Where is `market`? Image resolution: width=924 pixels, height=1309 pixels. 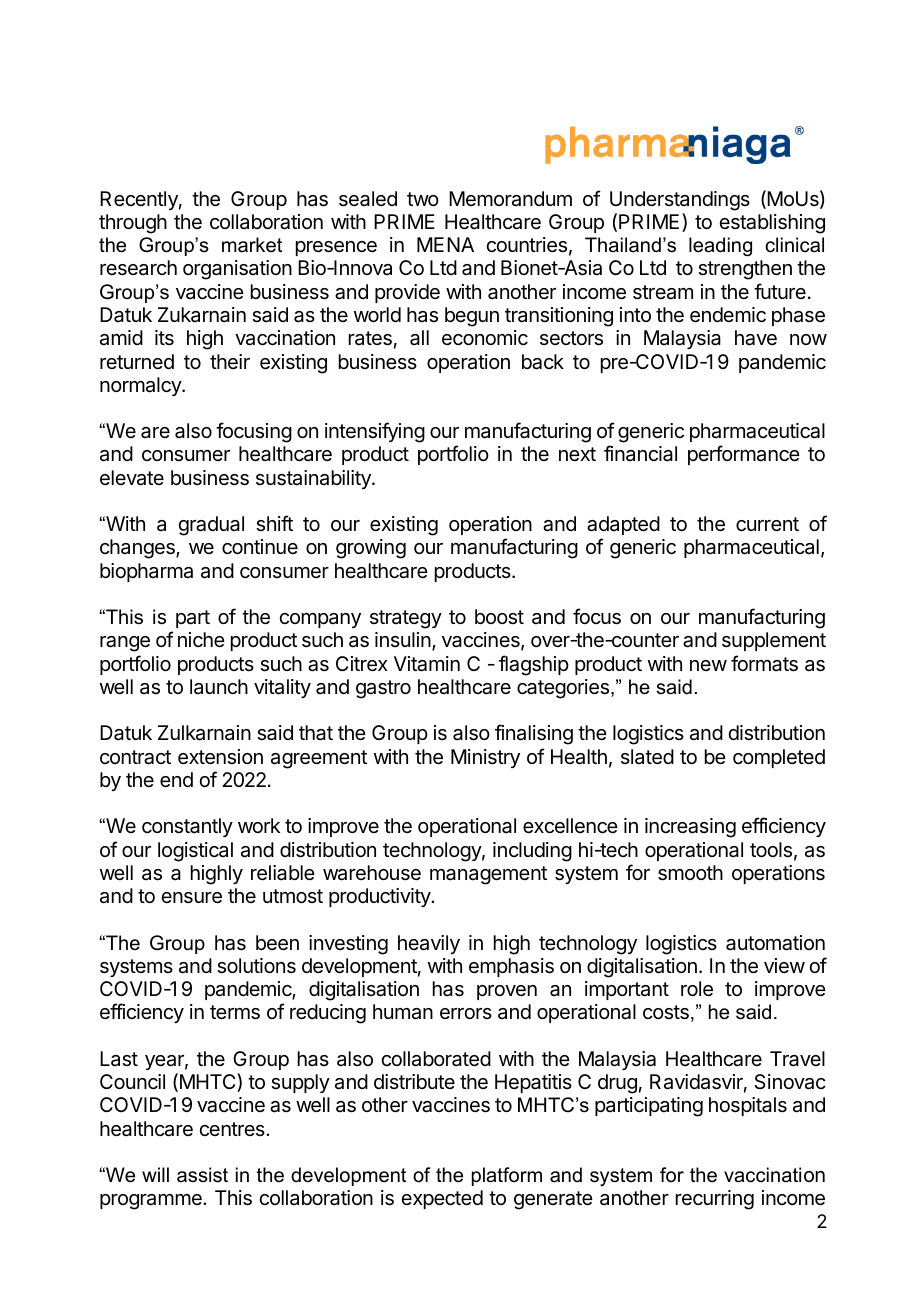 market is located at coordinates (252, 244).
